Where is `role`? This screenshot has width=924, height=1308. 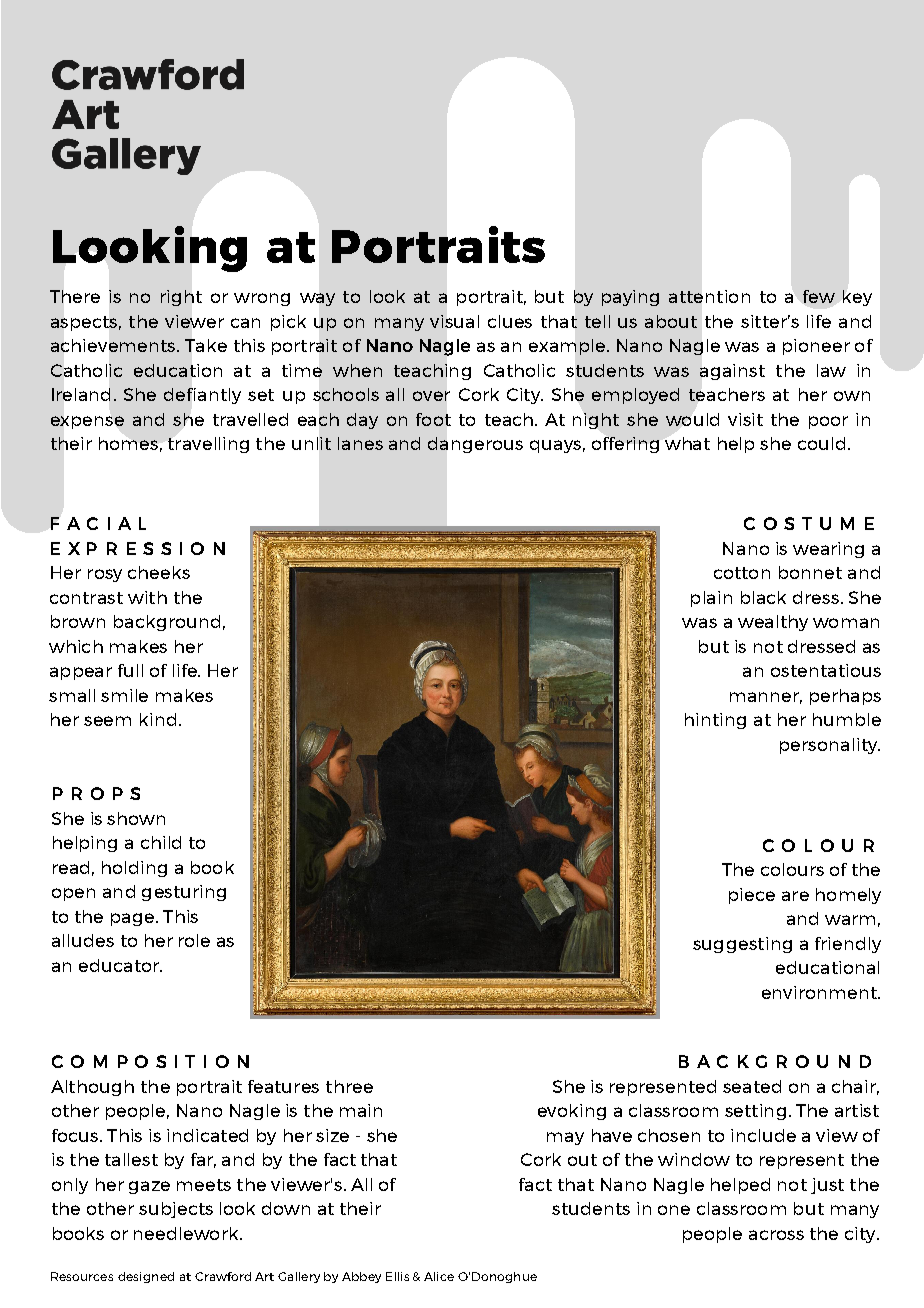
role is located at coordinates (194, 940).
